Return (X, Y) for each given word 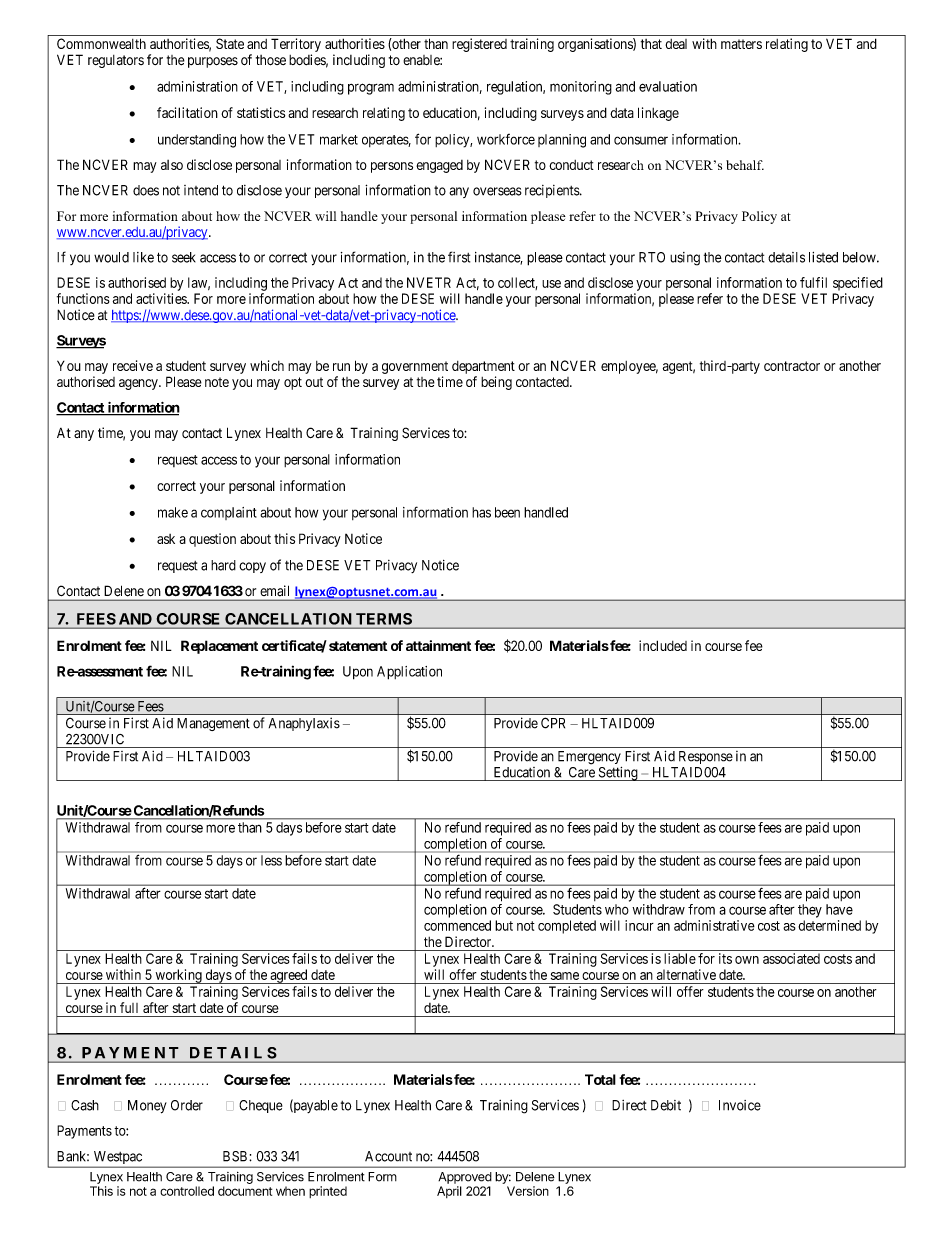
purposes (213, 62)
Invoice (740, 1105)
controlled (187, 1191)
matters (741, 44)
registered (479, 45)
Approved (465, 1178)
